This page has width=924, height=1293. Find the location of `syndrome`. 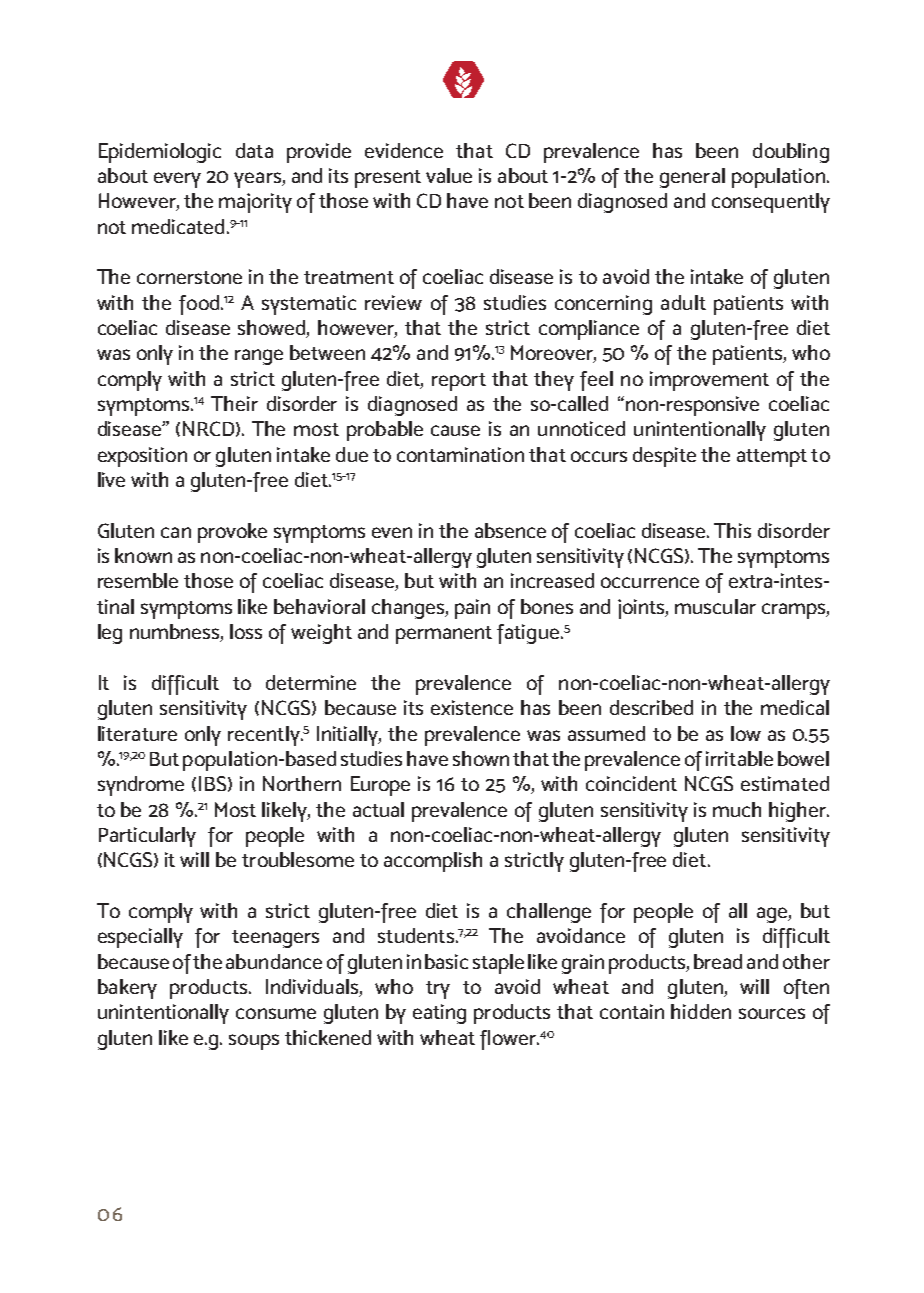

syndrome is located at coordinates (141, 786).
